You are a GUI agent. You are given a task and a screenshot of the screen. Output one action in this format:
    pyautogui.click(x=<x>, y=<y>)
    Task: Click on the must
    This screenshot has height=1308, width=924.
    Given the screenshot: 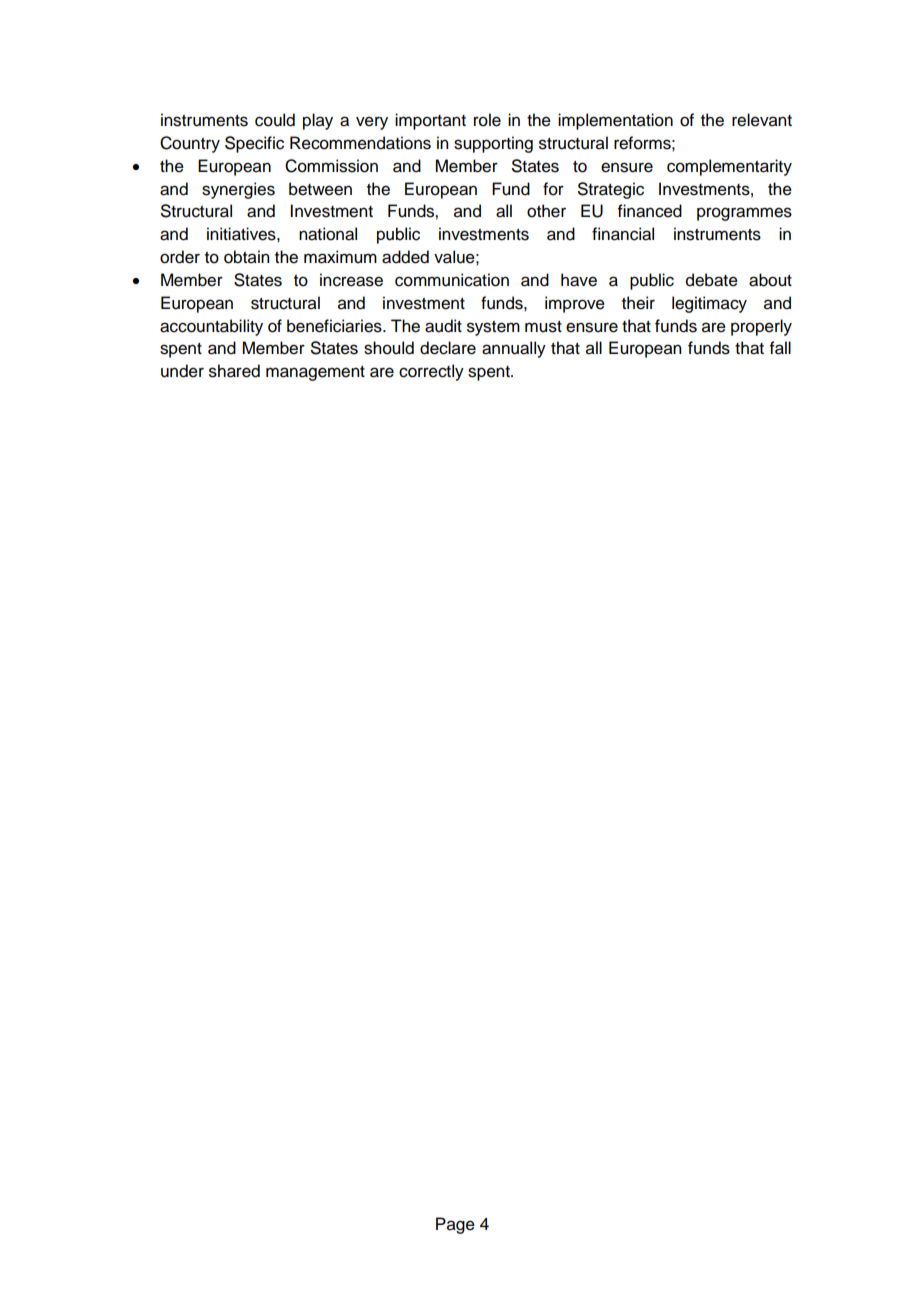 What is the action you would take?
    pyautogui.click(x=543, y=327)
